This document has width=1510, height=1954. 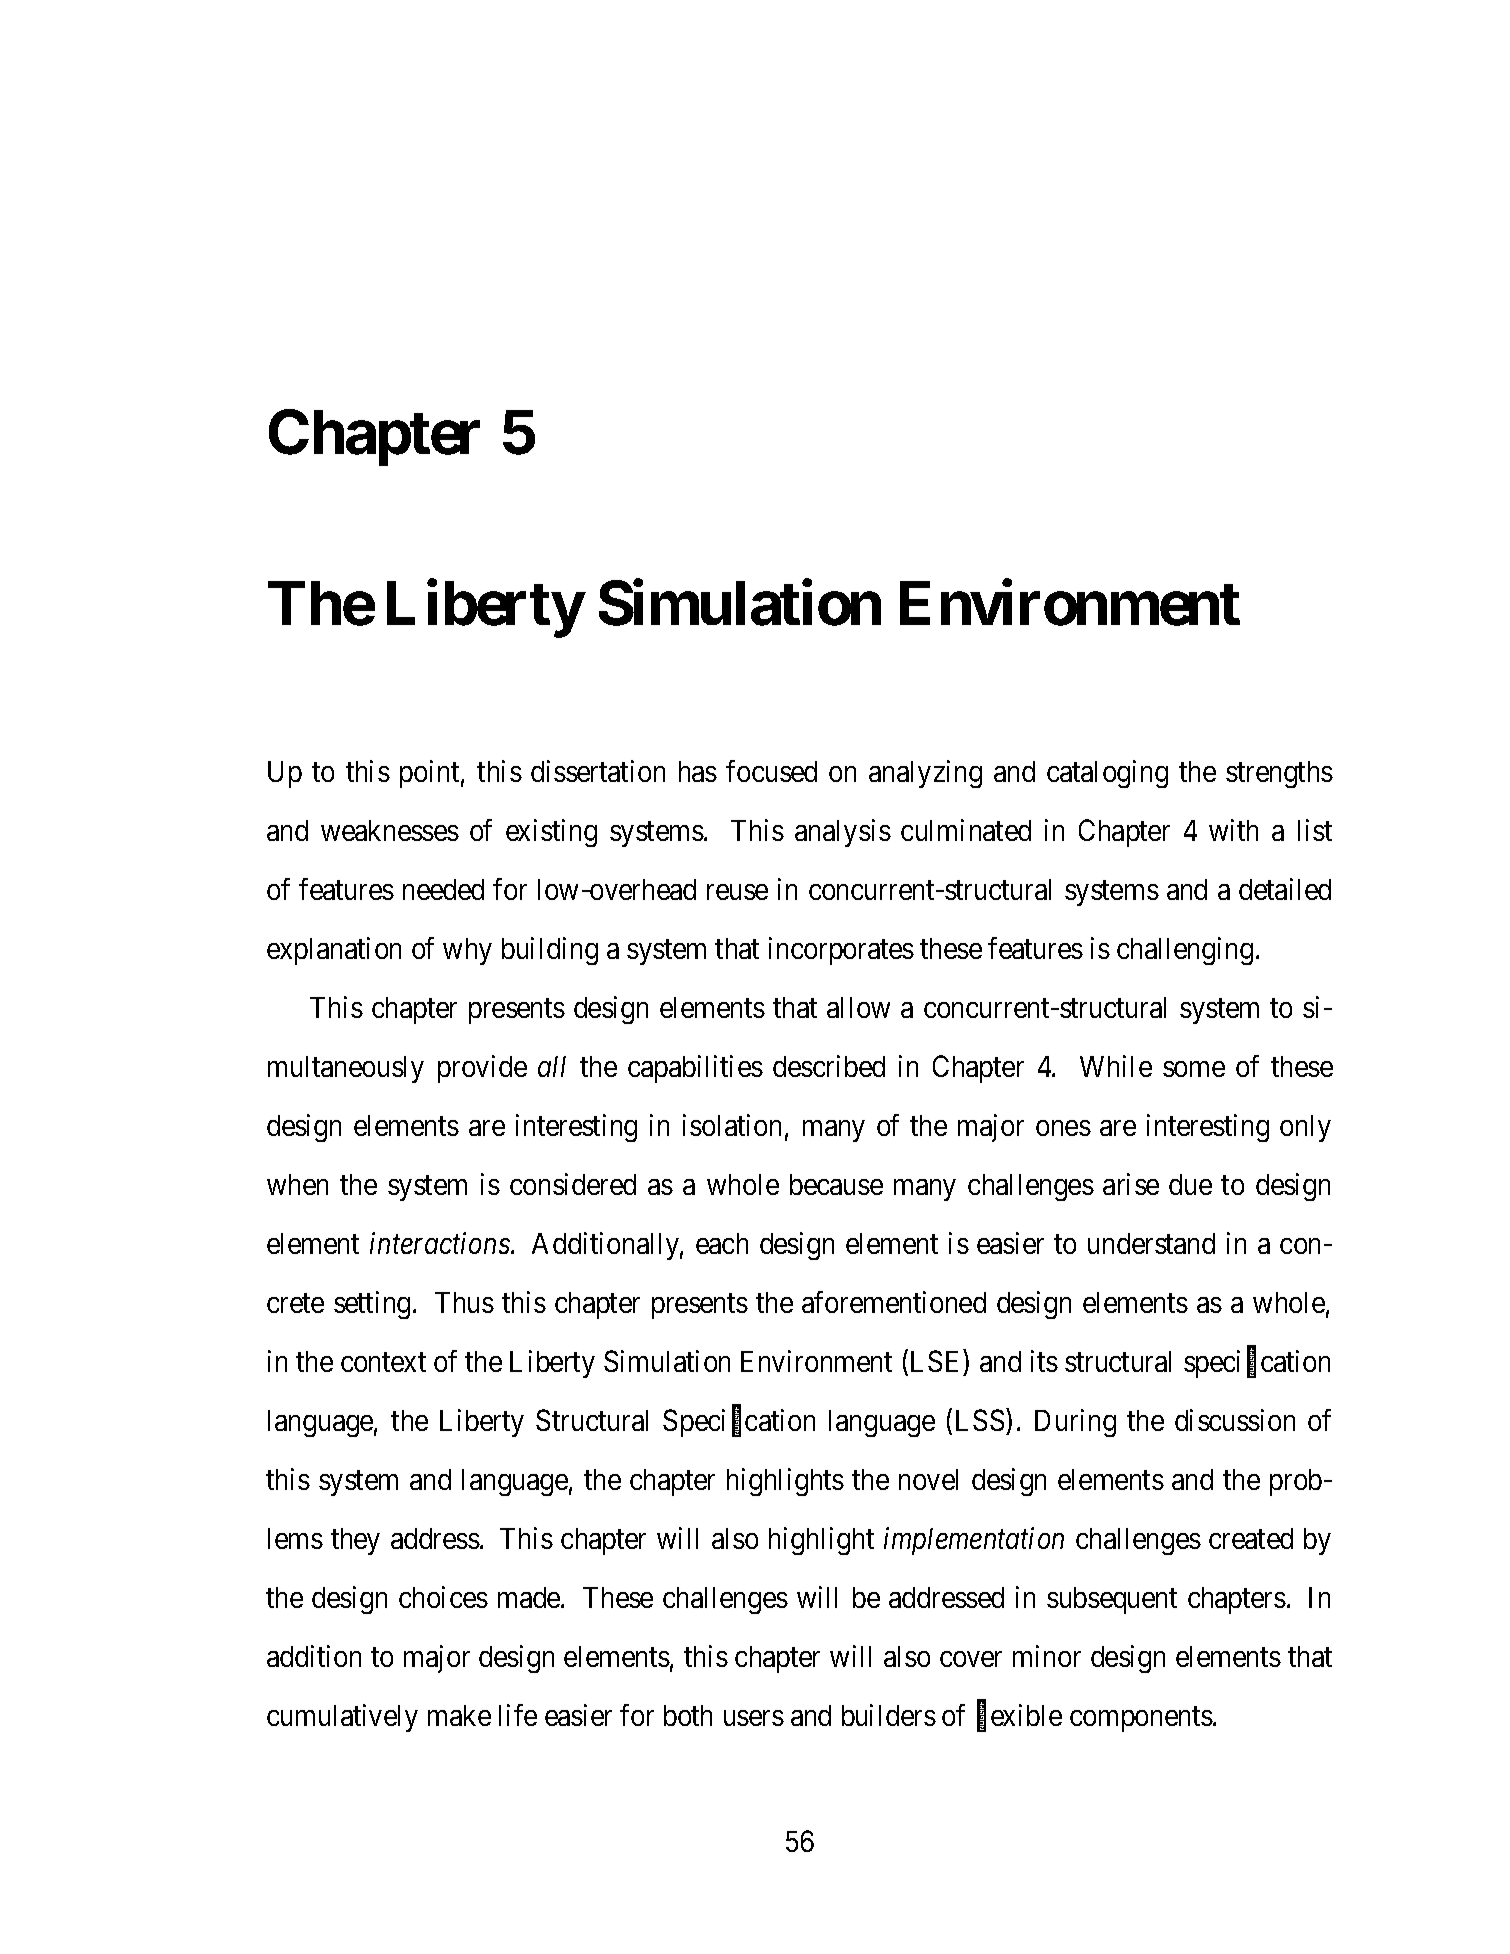 I want to click on interactions, so click(x=440, y=1243).
